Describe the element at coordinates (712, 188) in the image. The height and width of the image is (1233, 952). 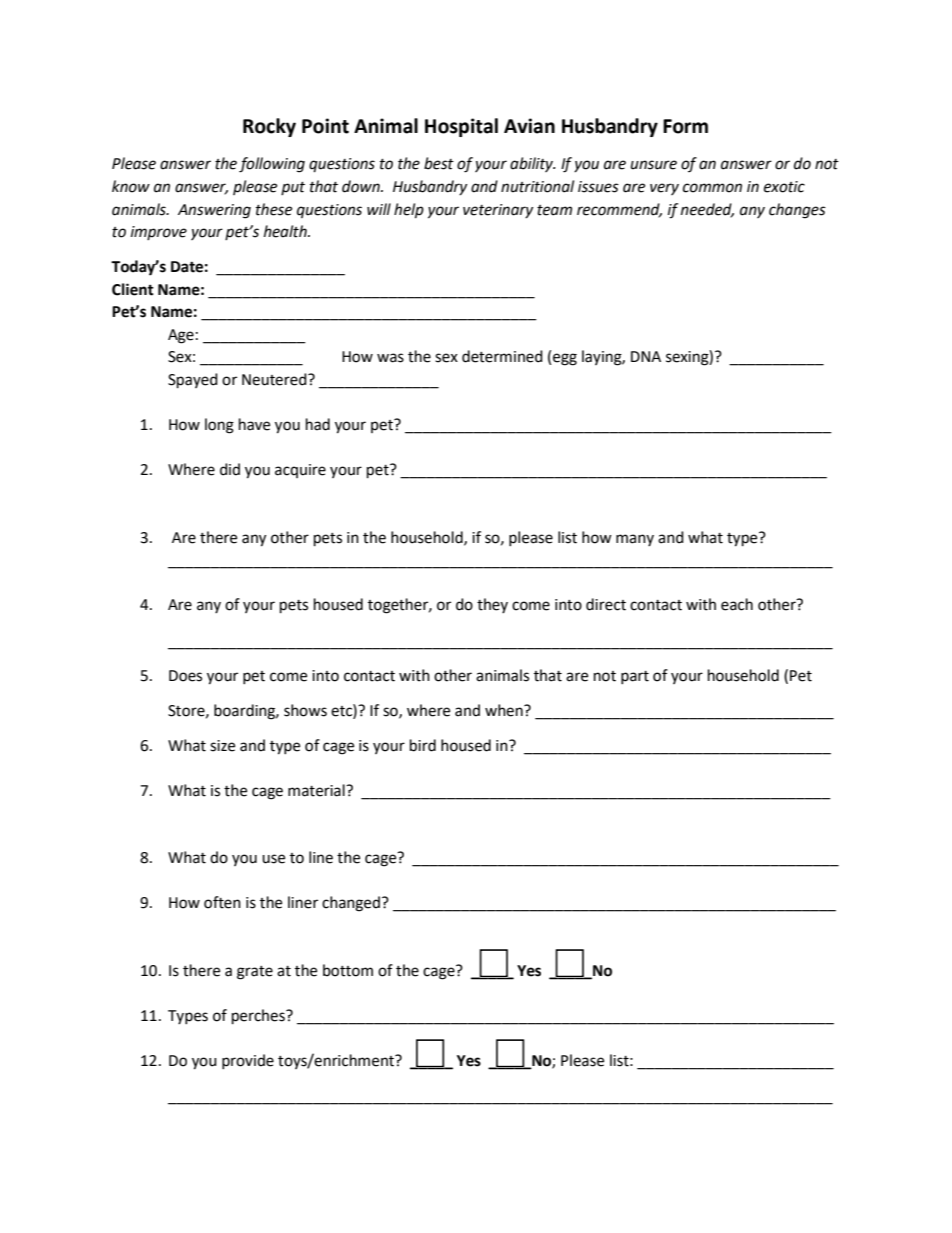
I see `common` at that location.
